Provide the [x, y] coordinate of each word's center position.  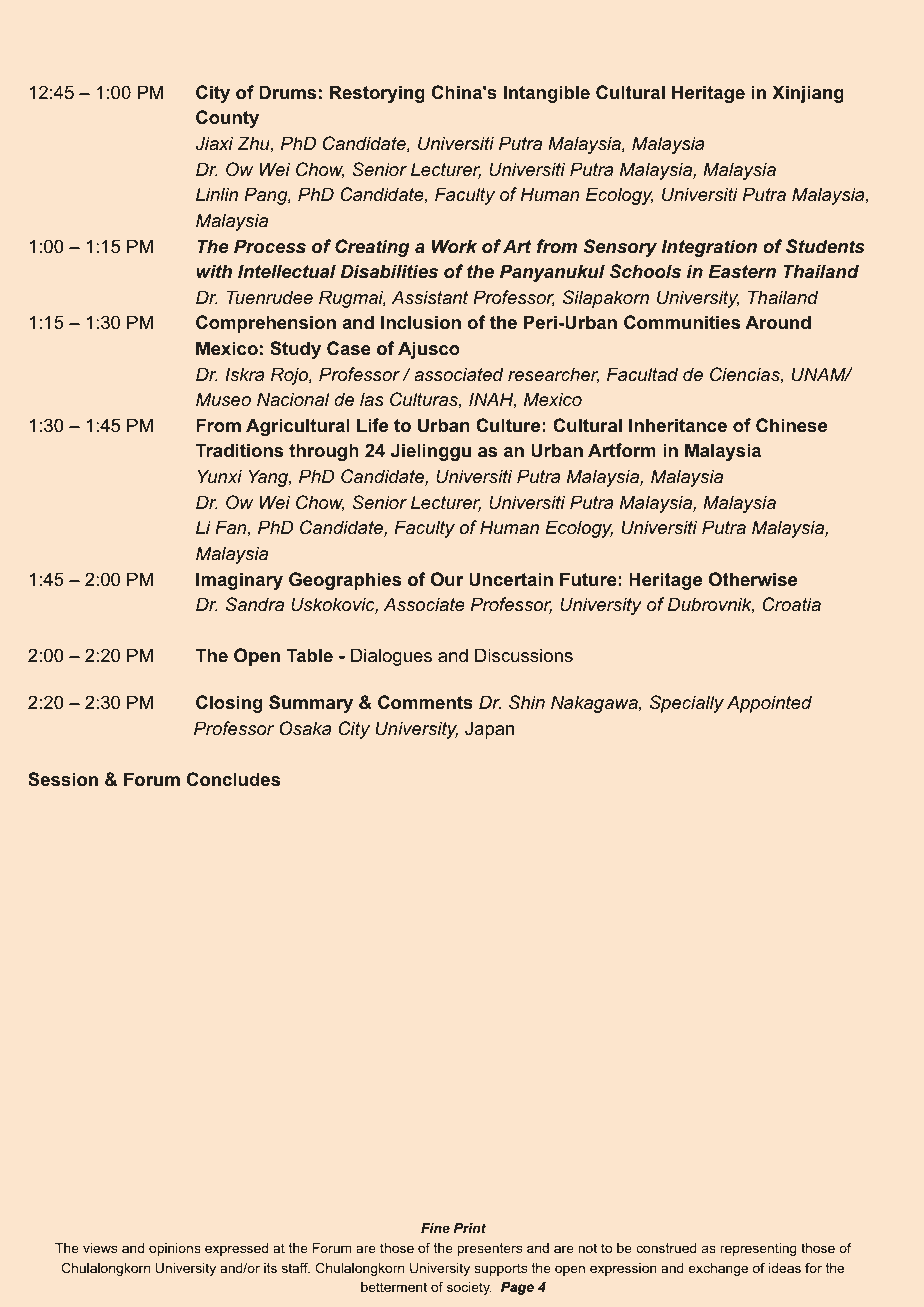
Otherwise [753, 579]
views [100, 1248]
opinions [175, 1249]
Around [778, 322]
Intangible [546, 94]
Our [447, 579]
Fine [435, 1228]
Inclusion [421, 322]
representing [758, 1249]
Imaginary [239, 581]
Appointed [769, 704]
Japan [489, 730]
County [227, 119]
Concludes [233, 779]
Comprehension [266, 324]
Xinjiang [808, 94]
